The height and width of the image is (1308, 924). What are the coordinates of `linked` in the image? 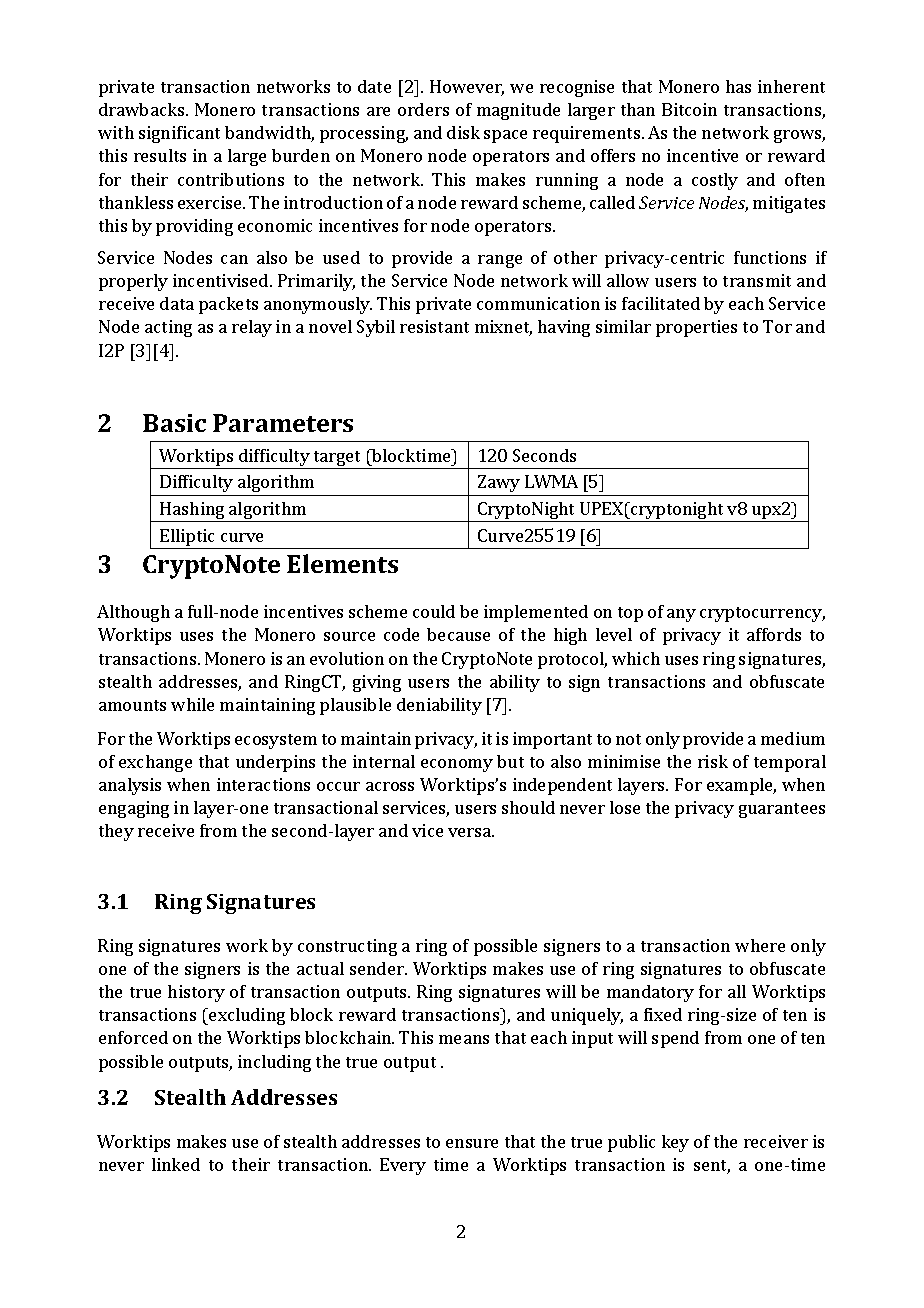 It's located at (176, 1164).
